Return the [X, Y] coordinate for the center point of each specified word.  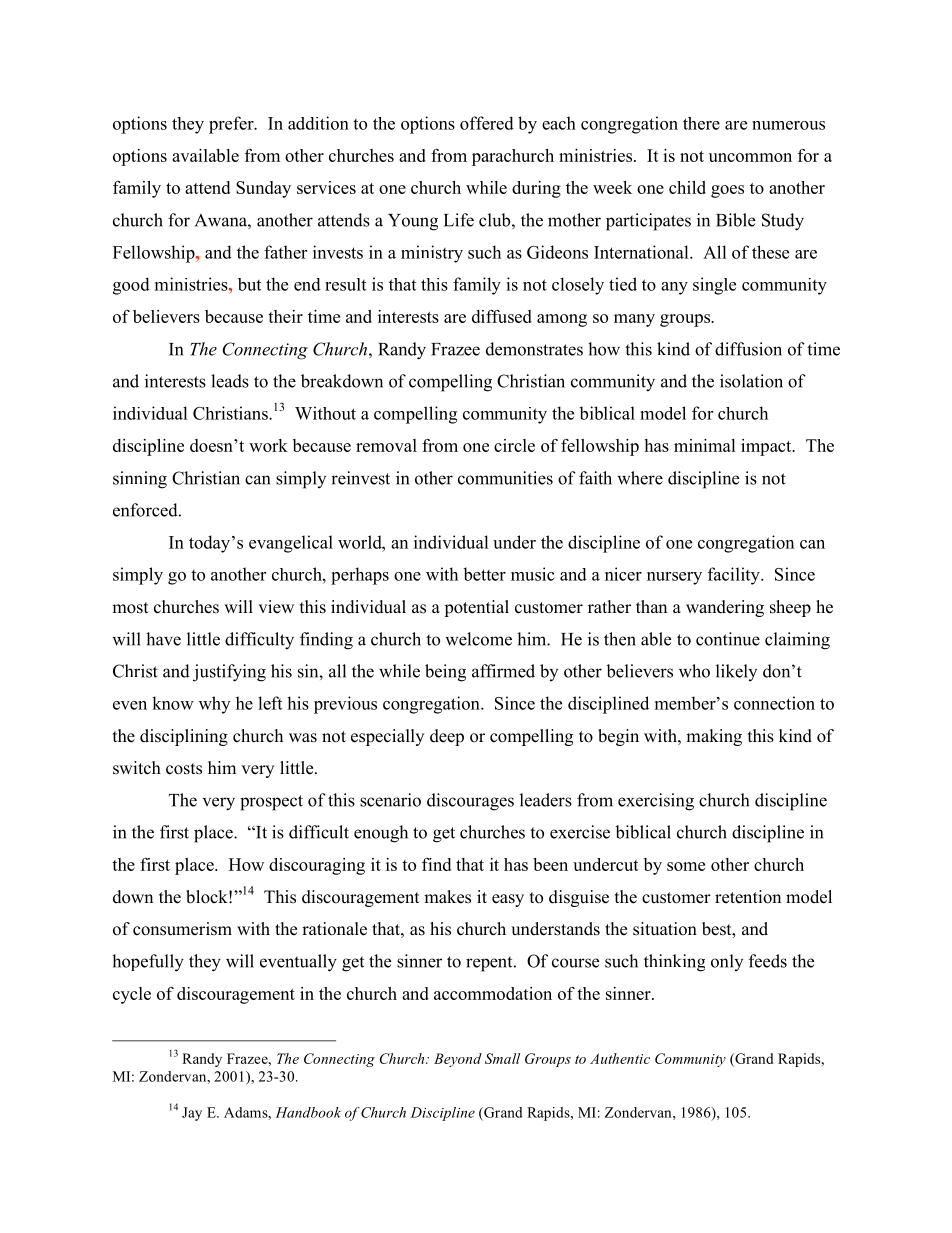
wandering [725, 608]
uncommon [750, 157]
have [163, 639]
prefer [232, 125]
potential [476, 608]
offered [487, 123]
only [727, 962]
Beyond [458, 1060]
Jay [192, 1114]
